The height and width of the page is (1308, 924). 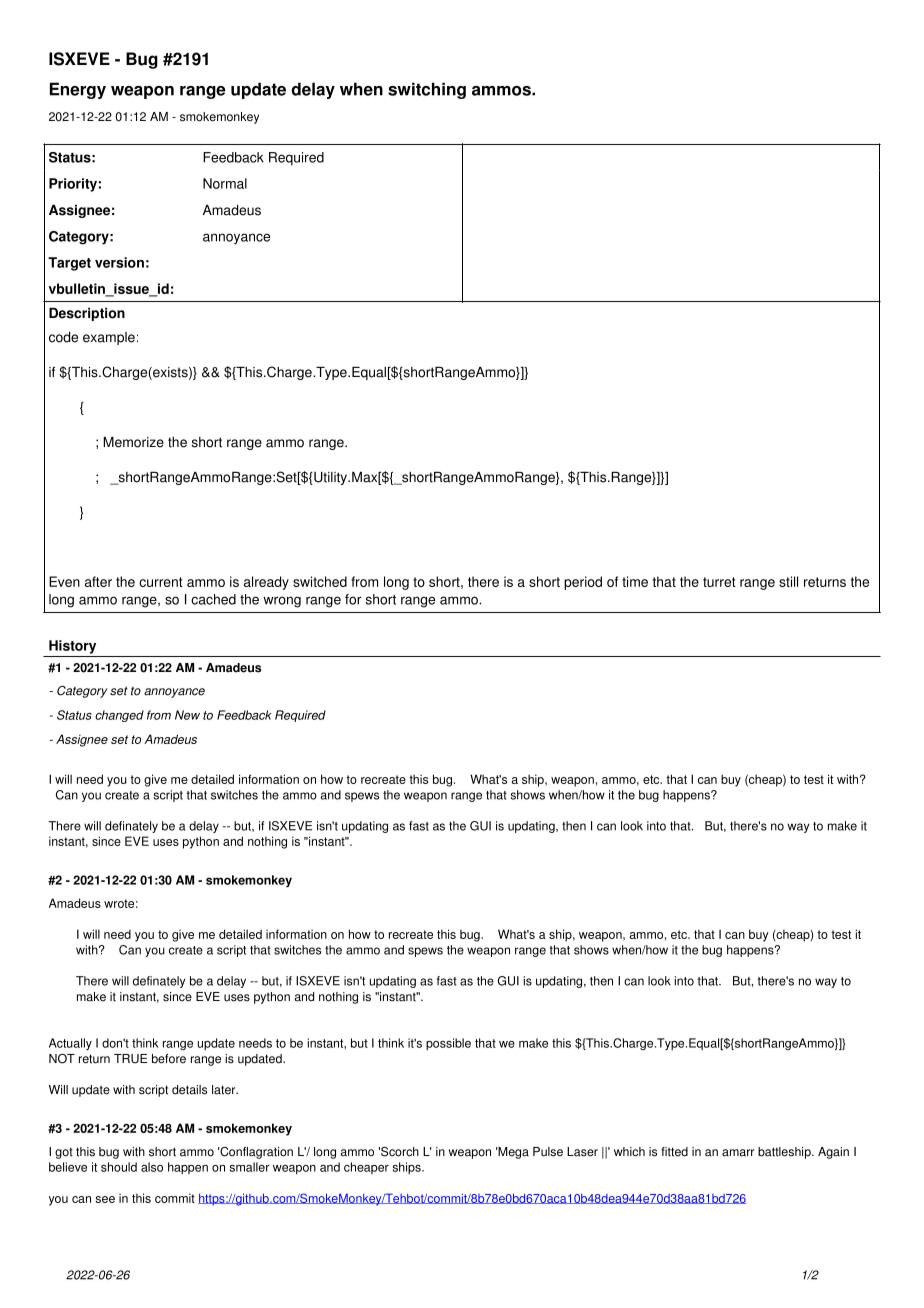 I want to click on switched, so click(x=320, y=581).
